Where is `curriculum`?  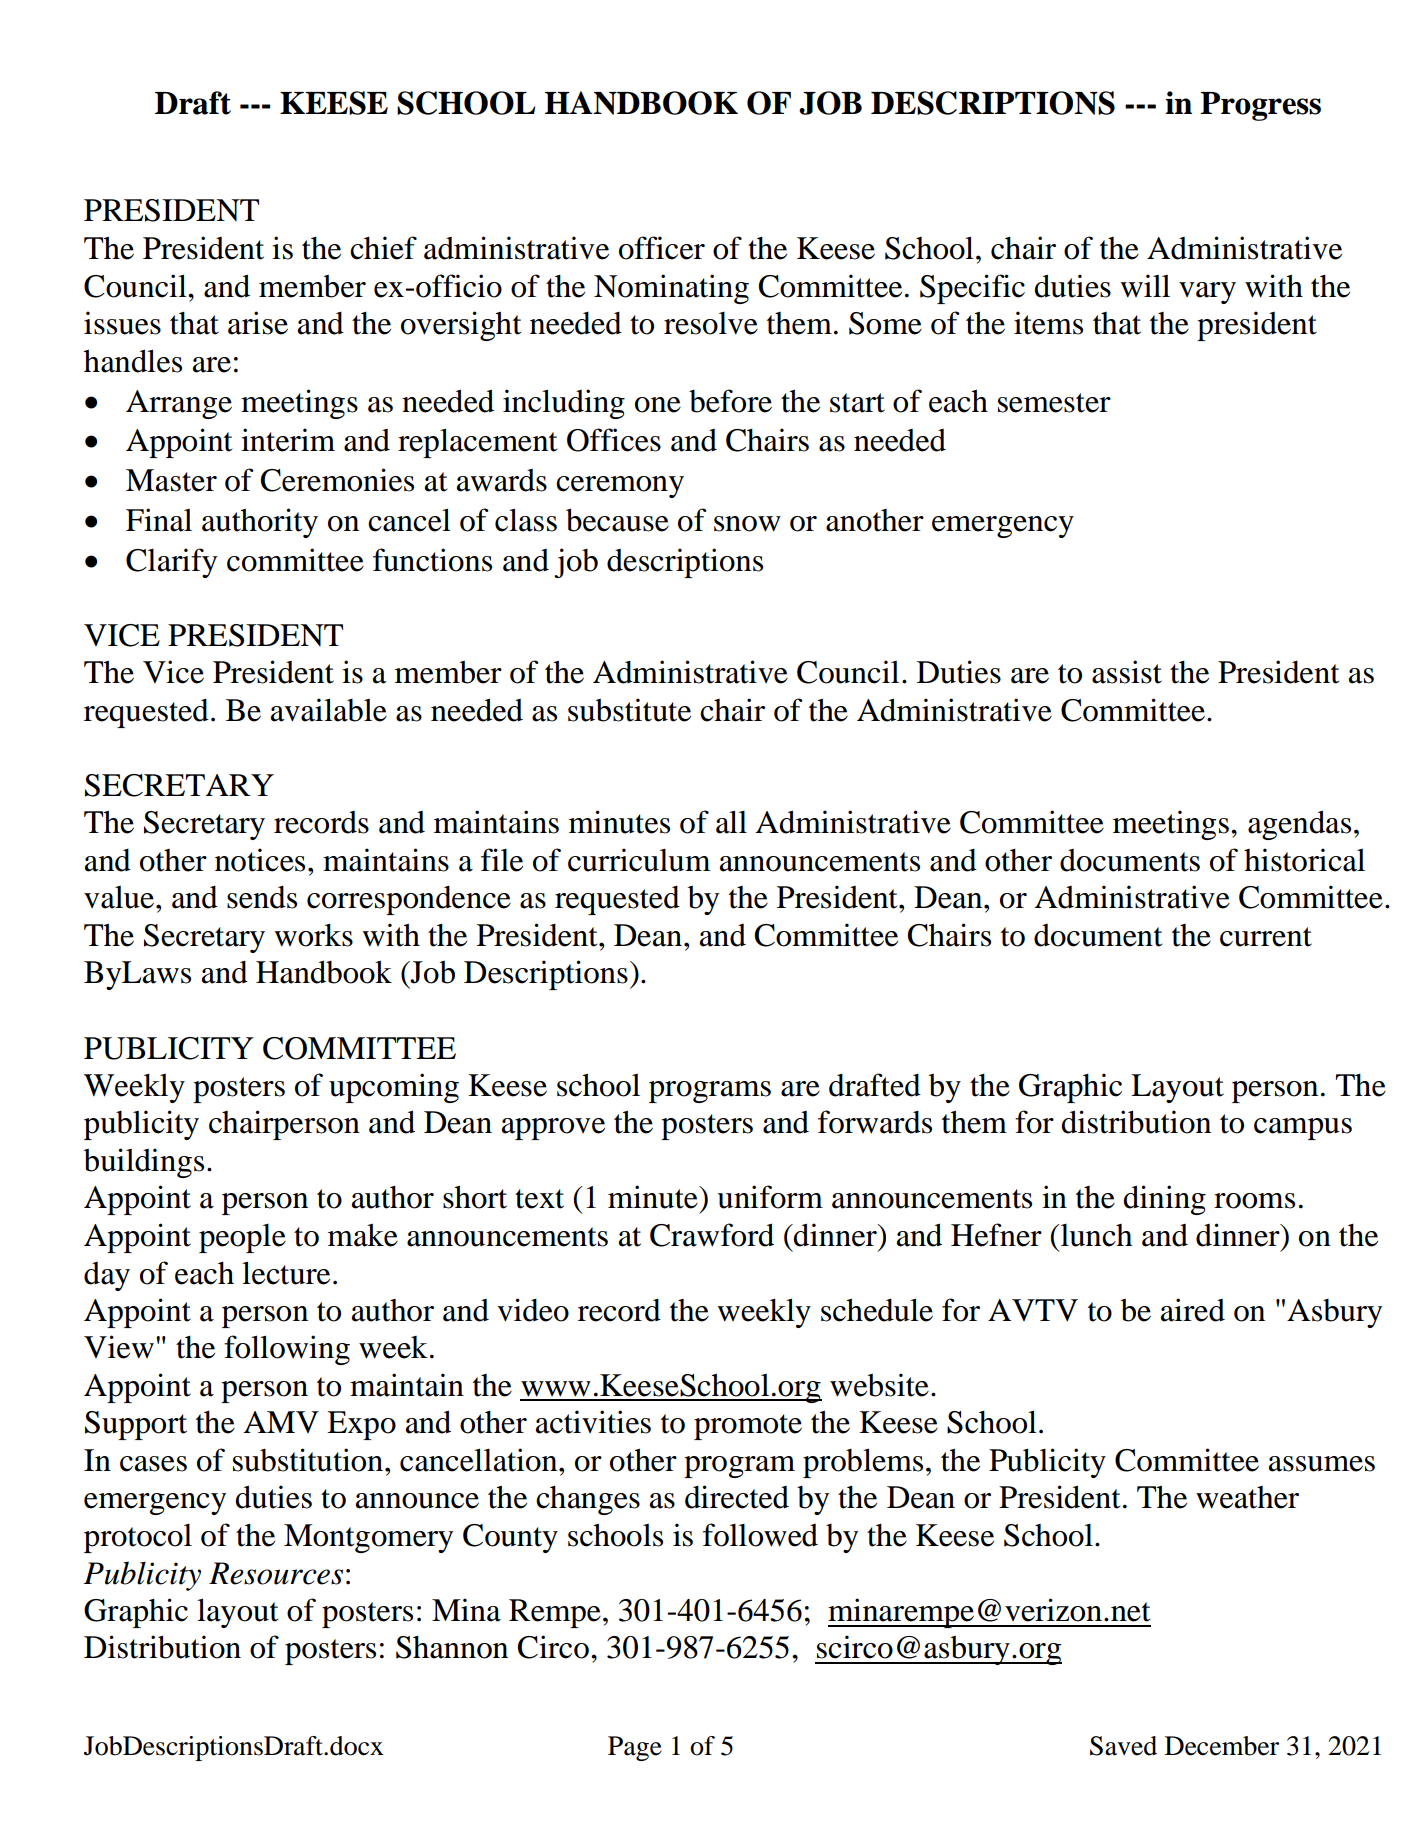 curriculum is located at coordinates (639, 860).
